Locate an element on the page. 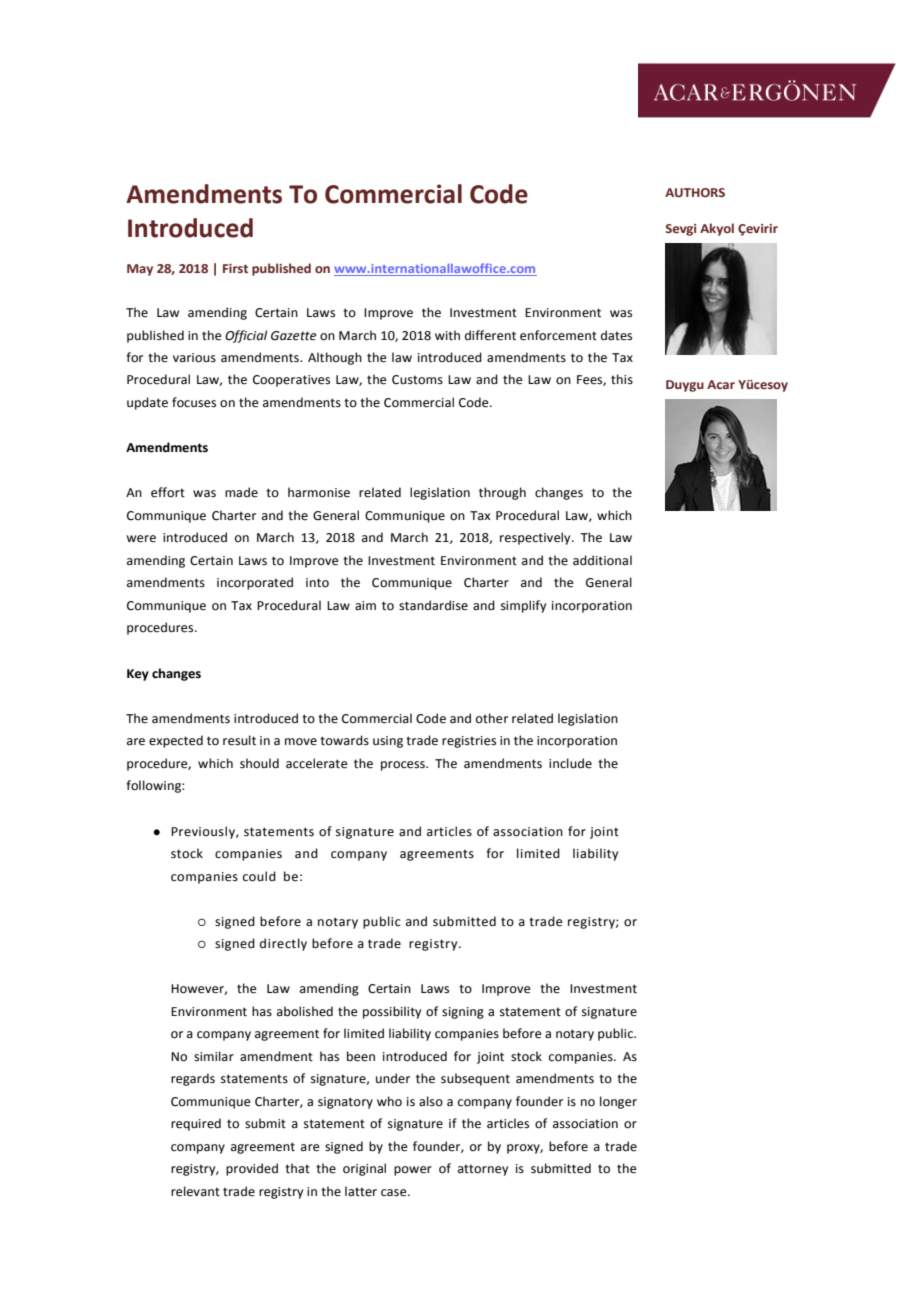  AUTHORS is located at coordinates (695, 192).
